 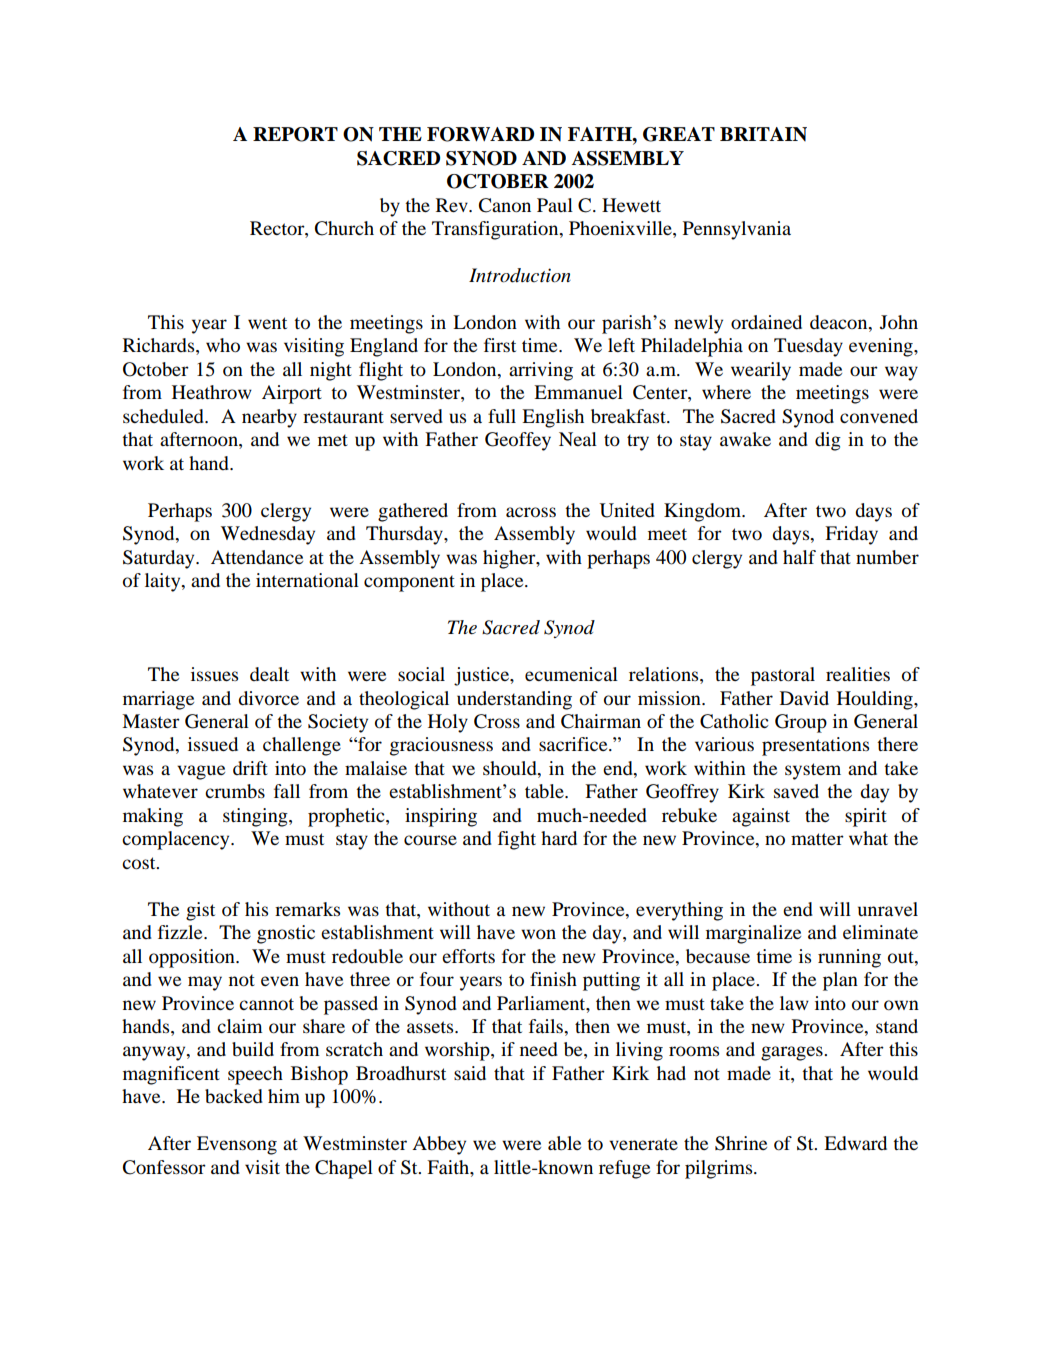 I want to click on marginalize, so click(x=753, y=934).
